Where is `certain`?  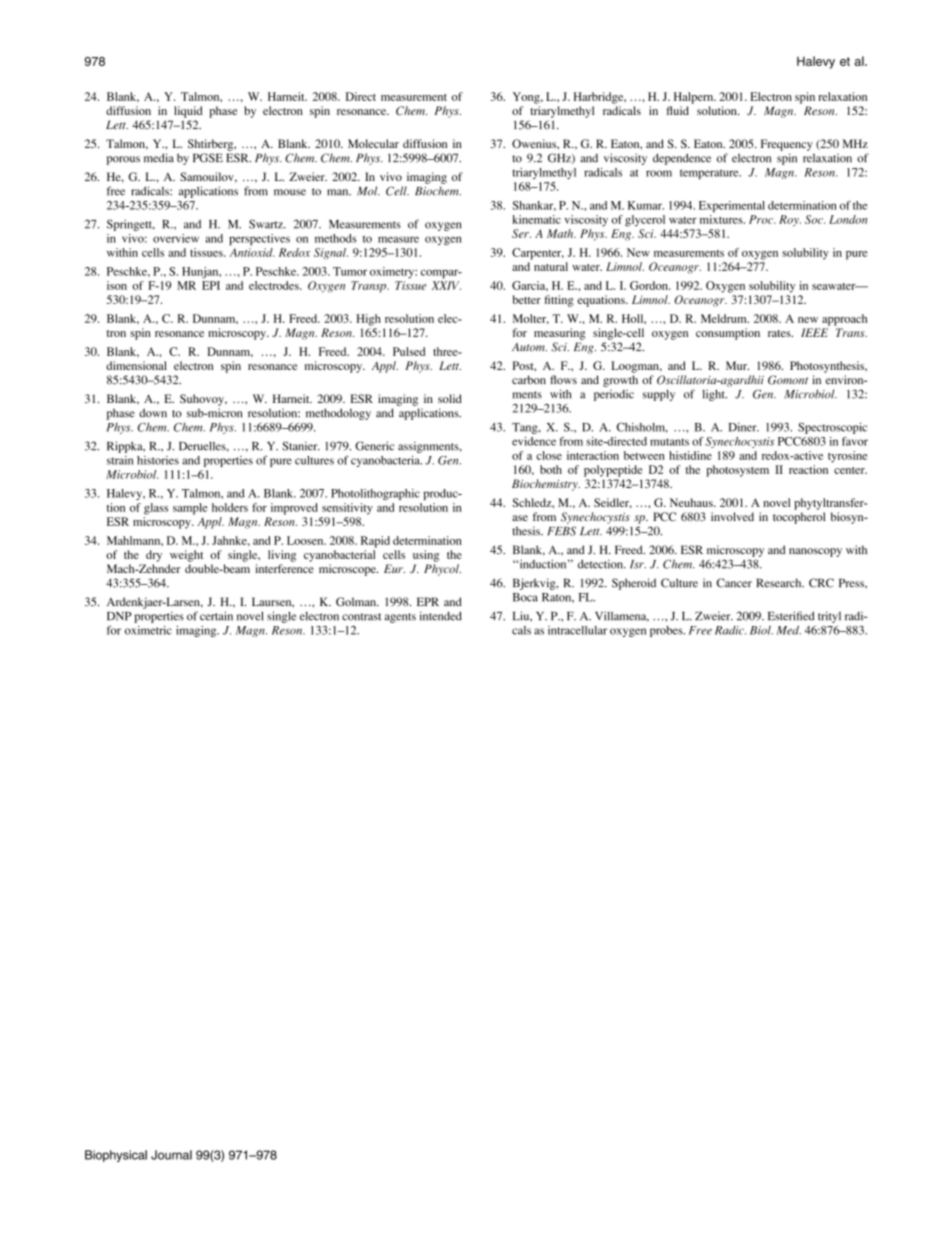
certain is located at coordinates (216, 616).
